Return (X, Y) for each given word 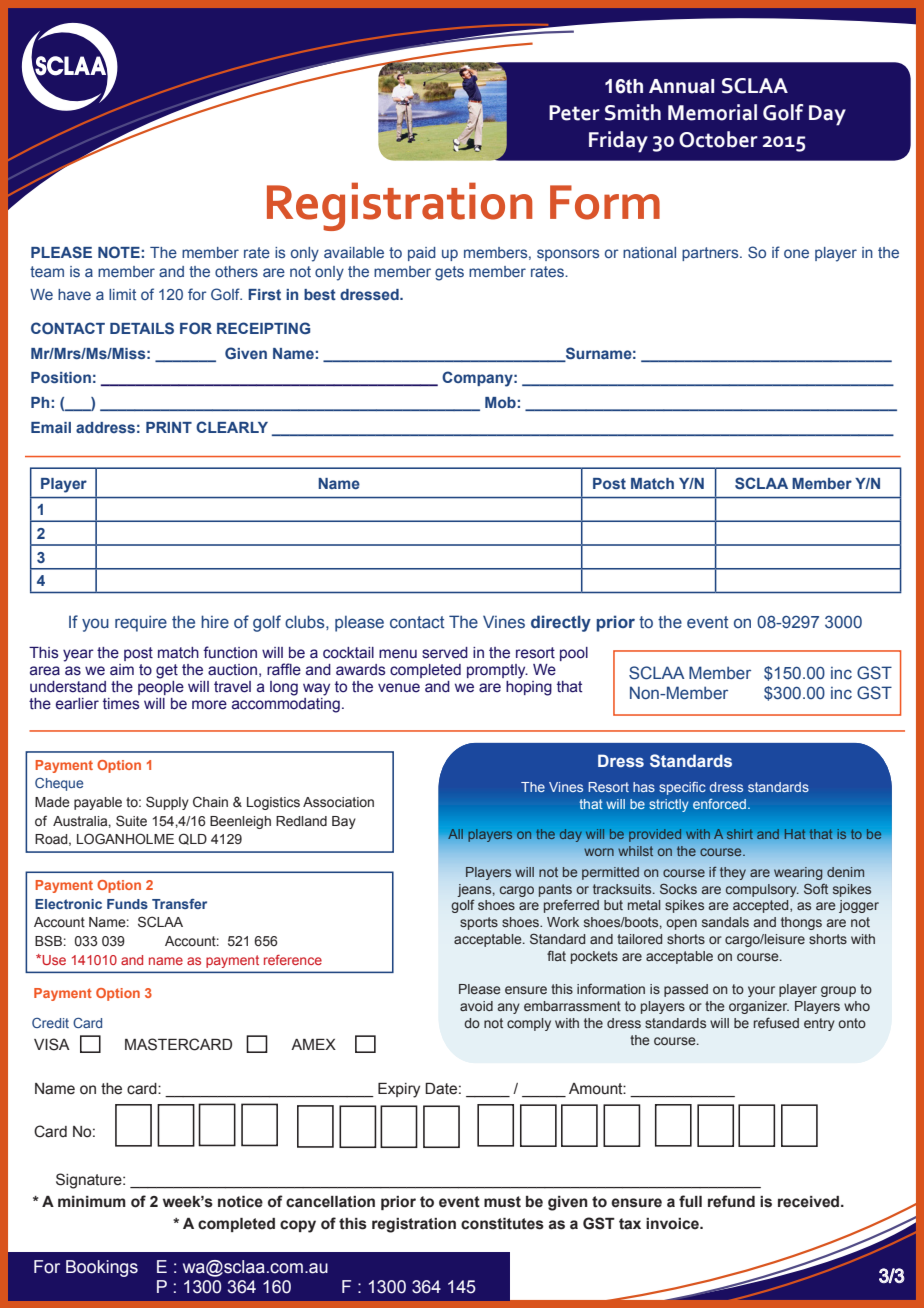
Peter (574, 113)
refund (731, 1201)
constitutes (502, 1224)
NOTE (119, 252)
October (718, 139)
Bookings (102, 1268)
